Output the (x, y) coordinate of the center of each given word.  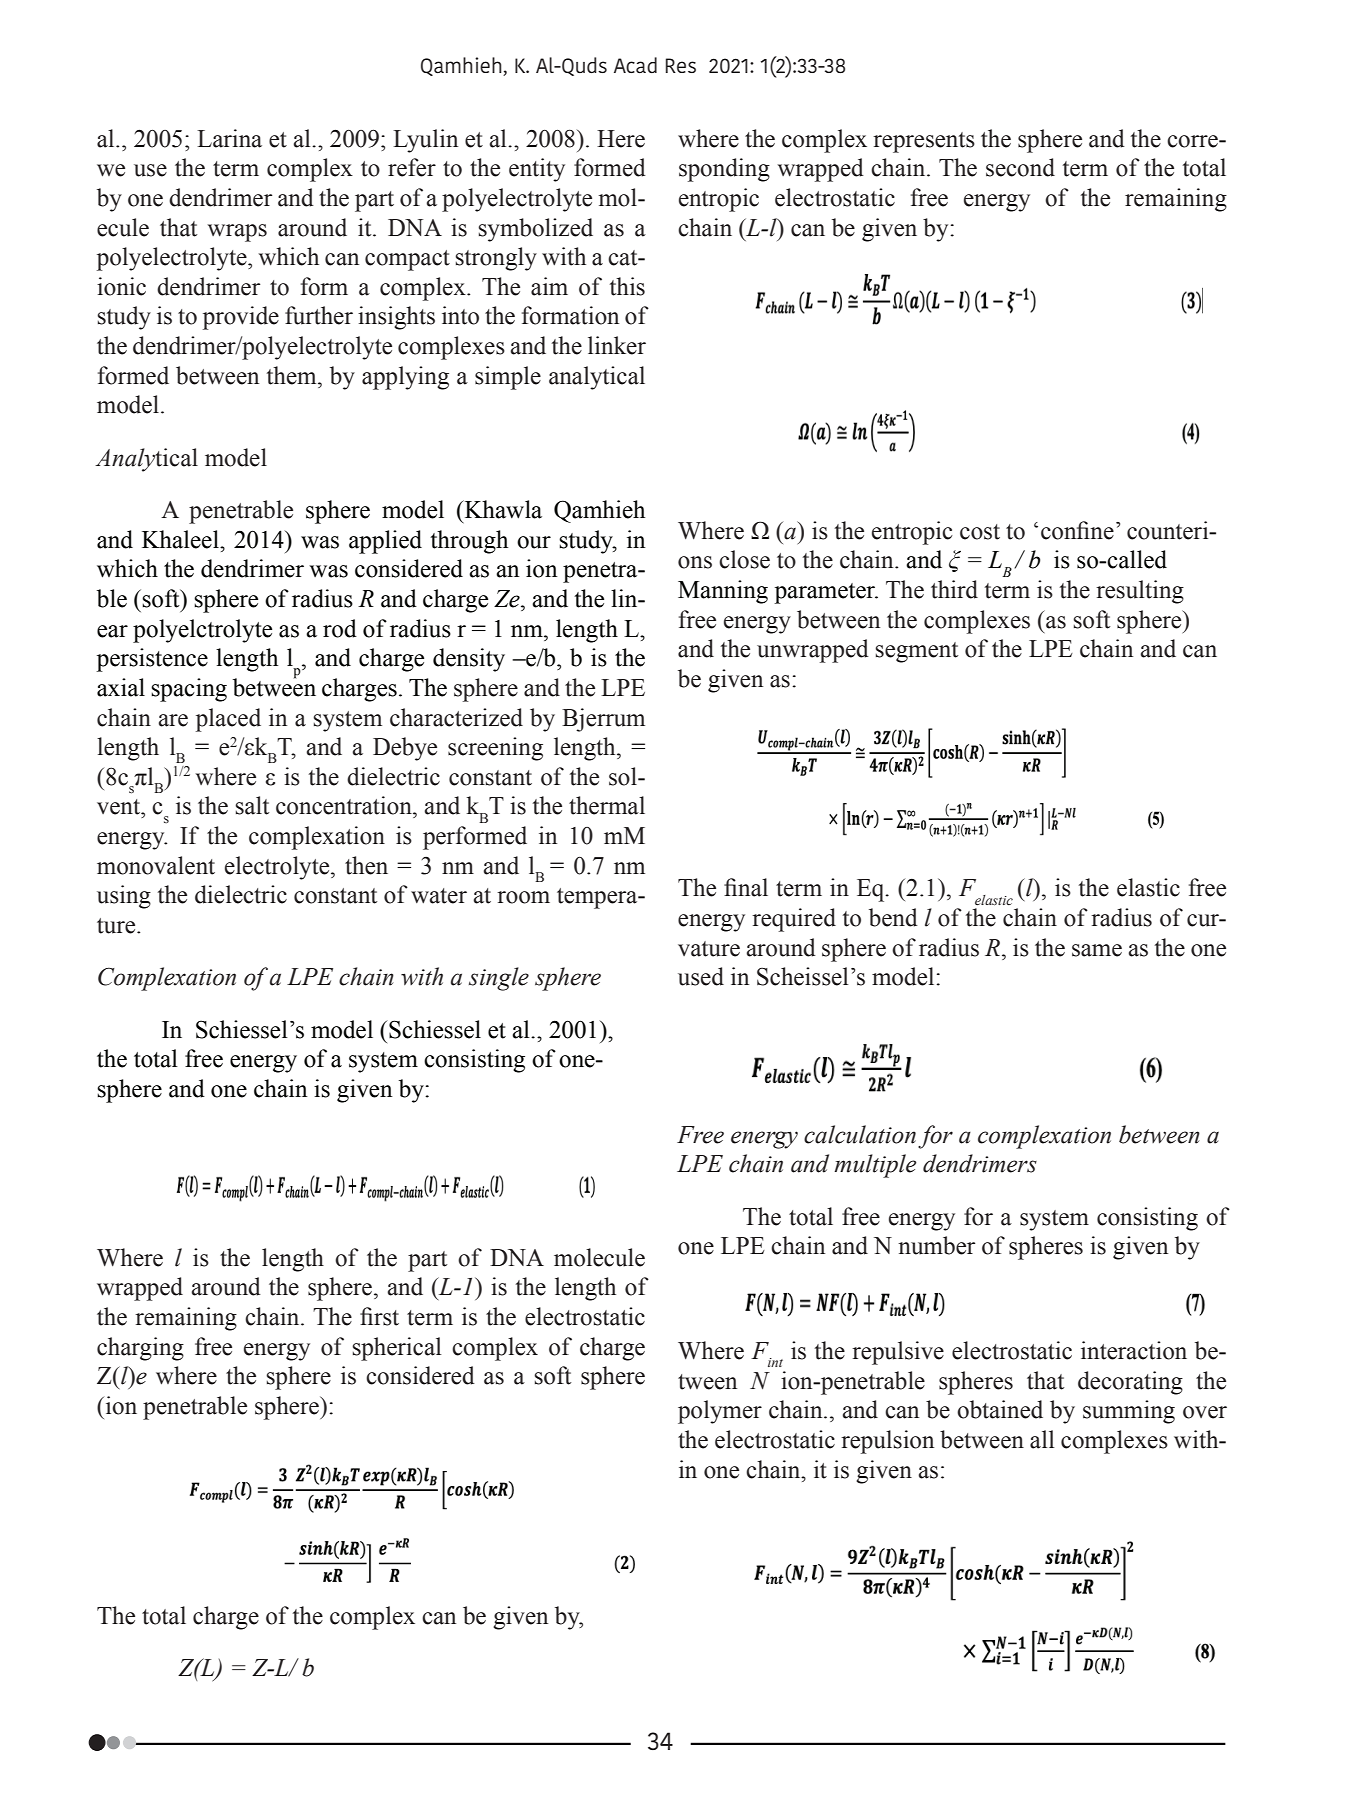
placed (228, 720)
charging (140, 1349)
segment (917, 652)
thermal (607, 805)
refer (412, 167)
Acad (635, 65)
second (1020, 167)
